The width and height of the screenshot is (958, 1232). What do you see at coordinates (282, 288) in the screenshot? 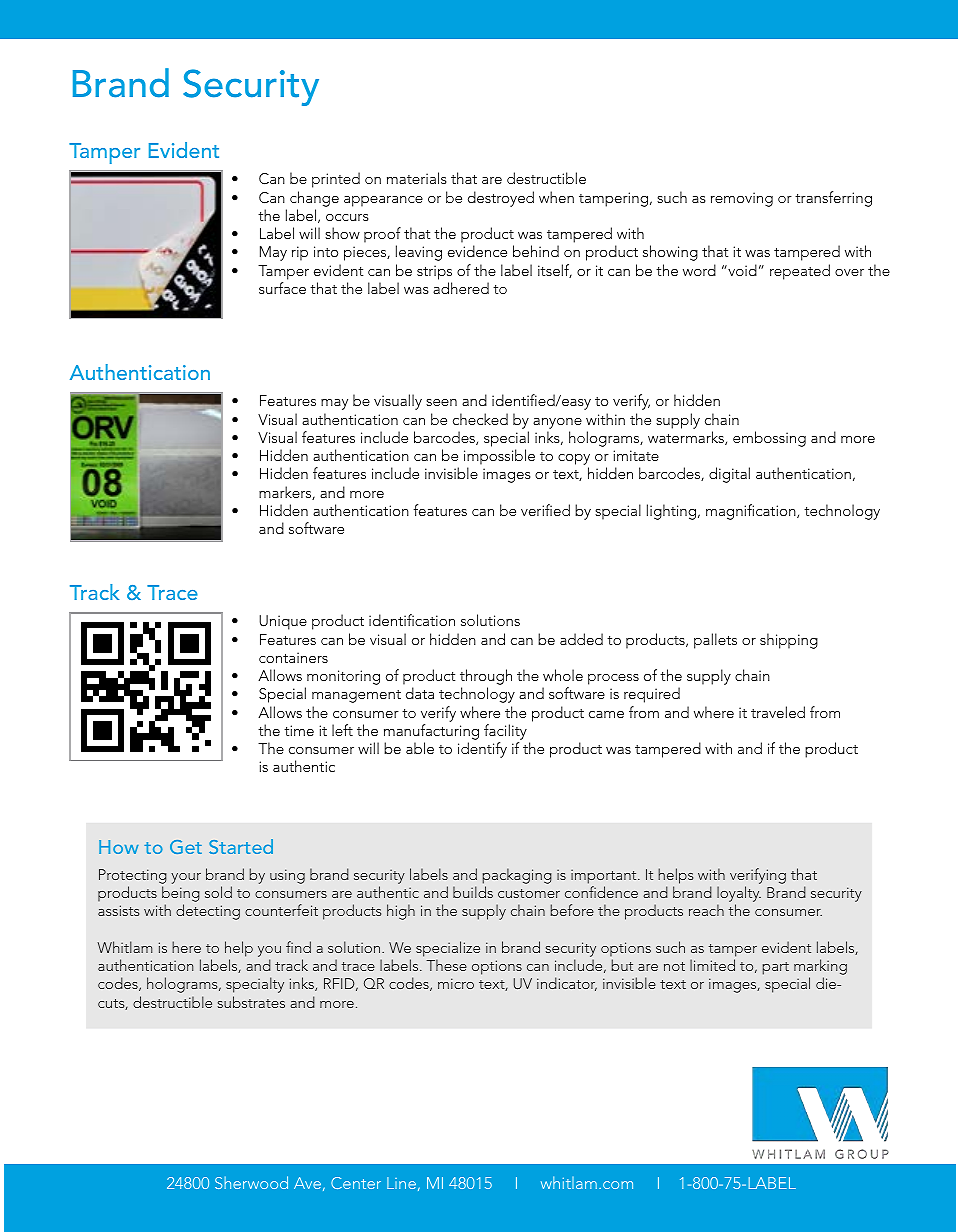
I see `surface` at bounding box center [282, 288].
